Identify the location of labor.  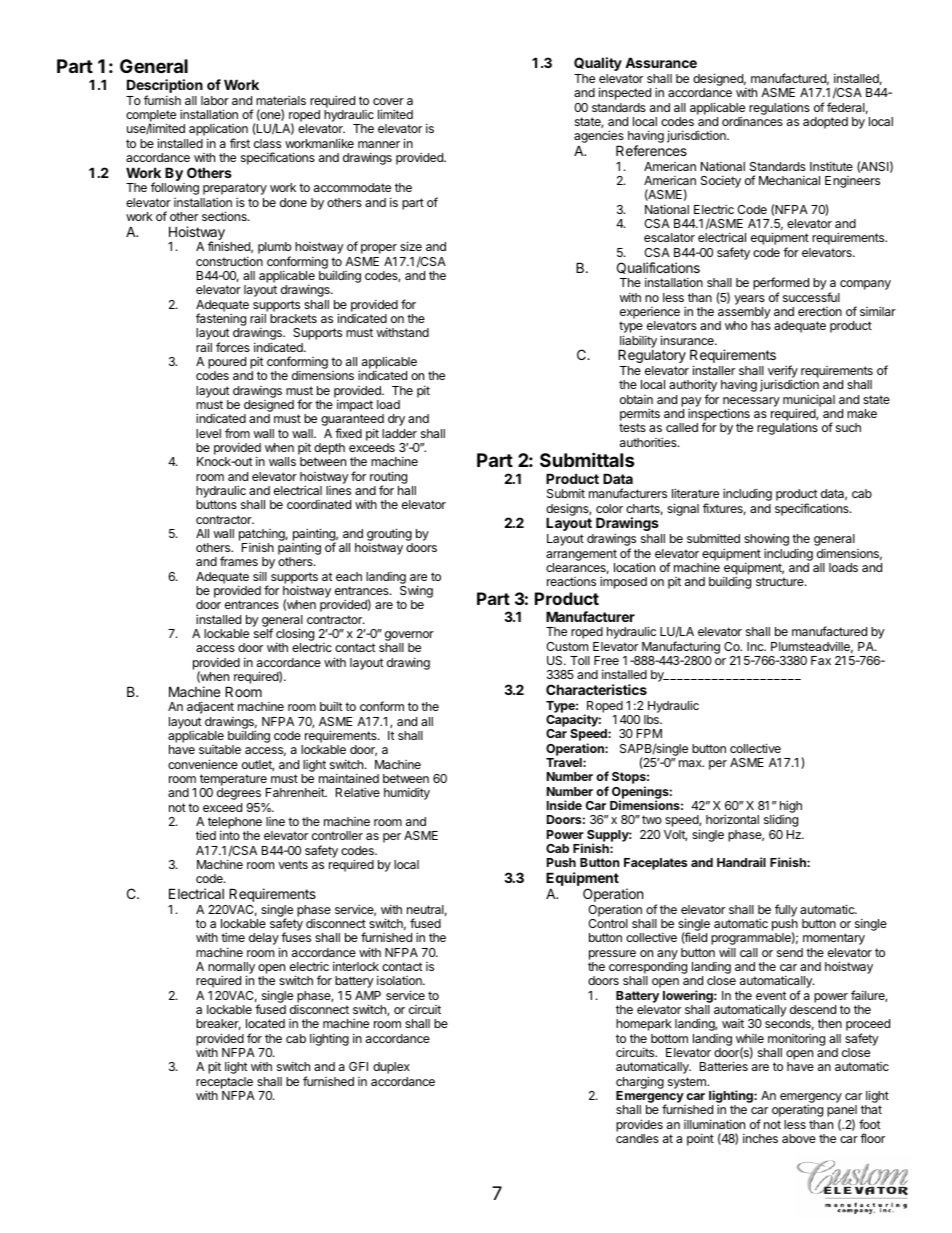
(215, 100).
